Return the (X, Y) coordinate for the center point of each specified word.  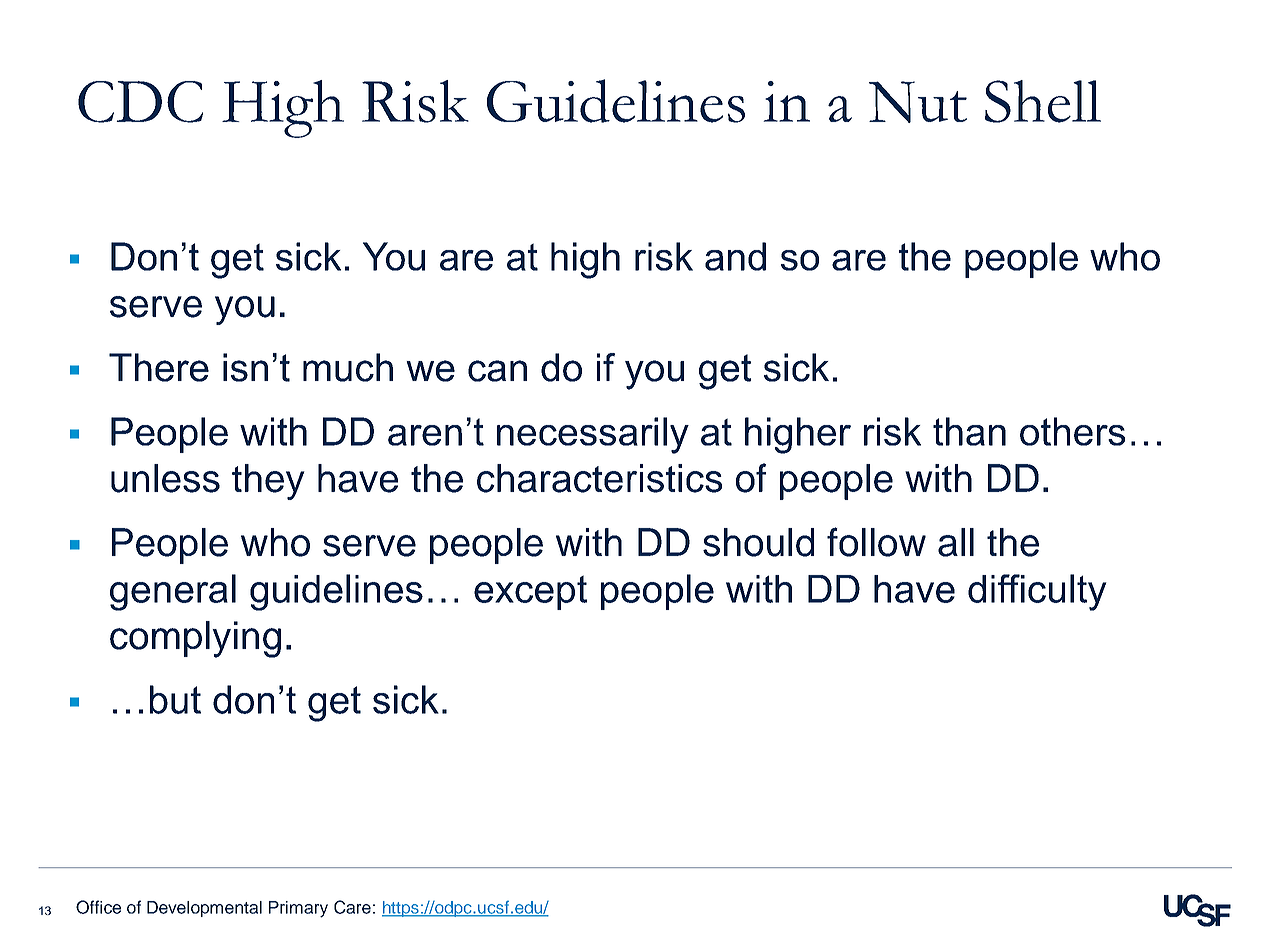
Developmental (204, 909)
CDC (140, 102)
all (956, 542)
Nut (918, 102)
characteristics (599, 478)
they (268, 482)
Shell (1043, 101)
